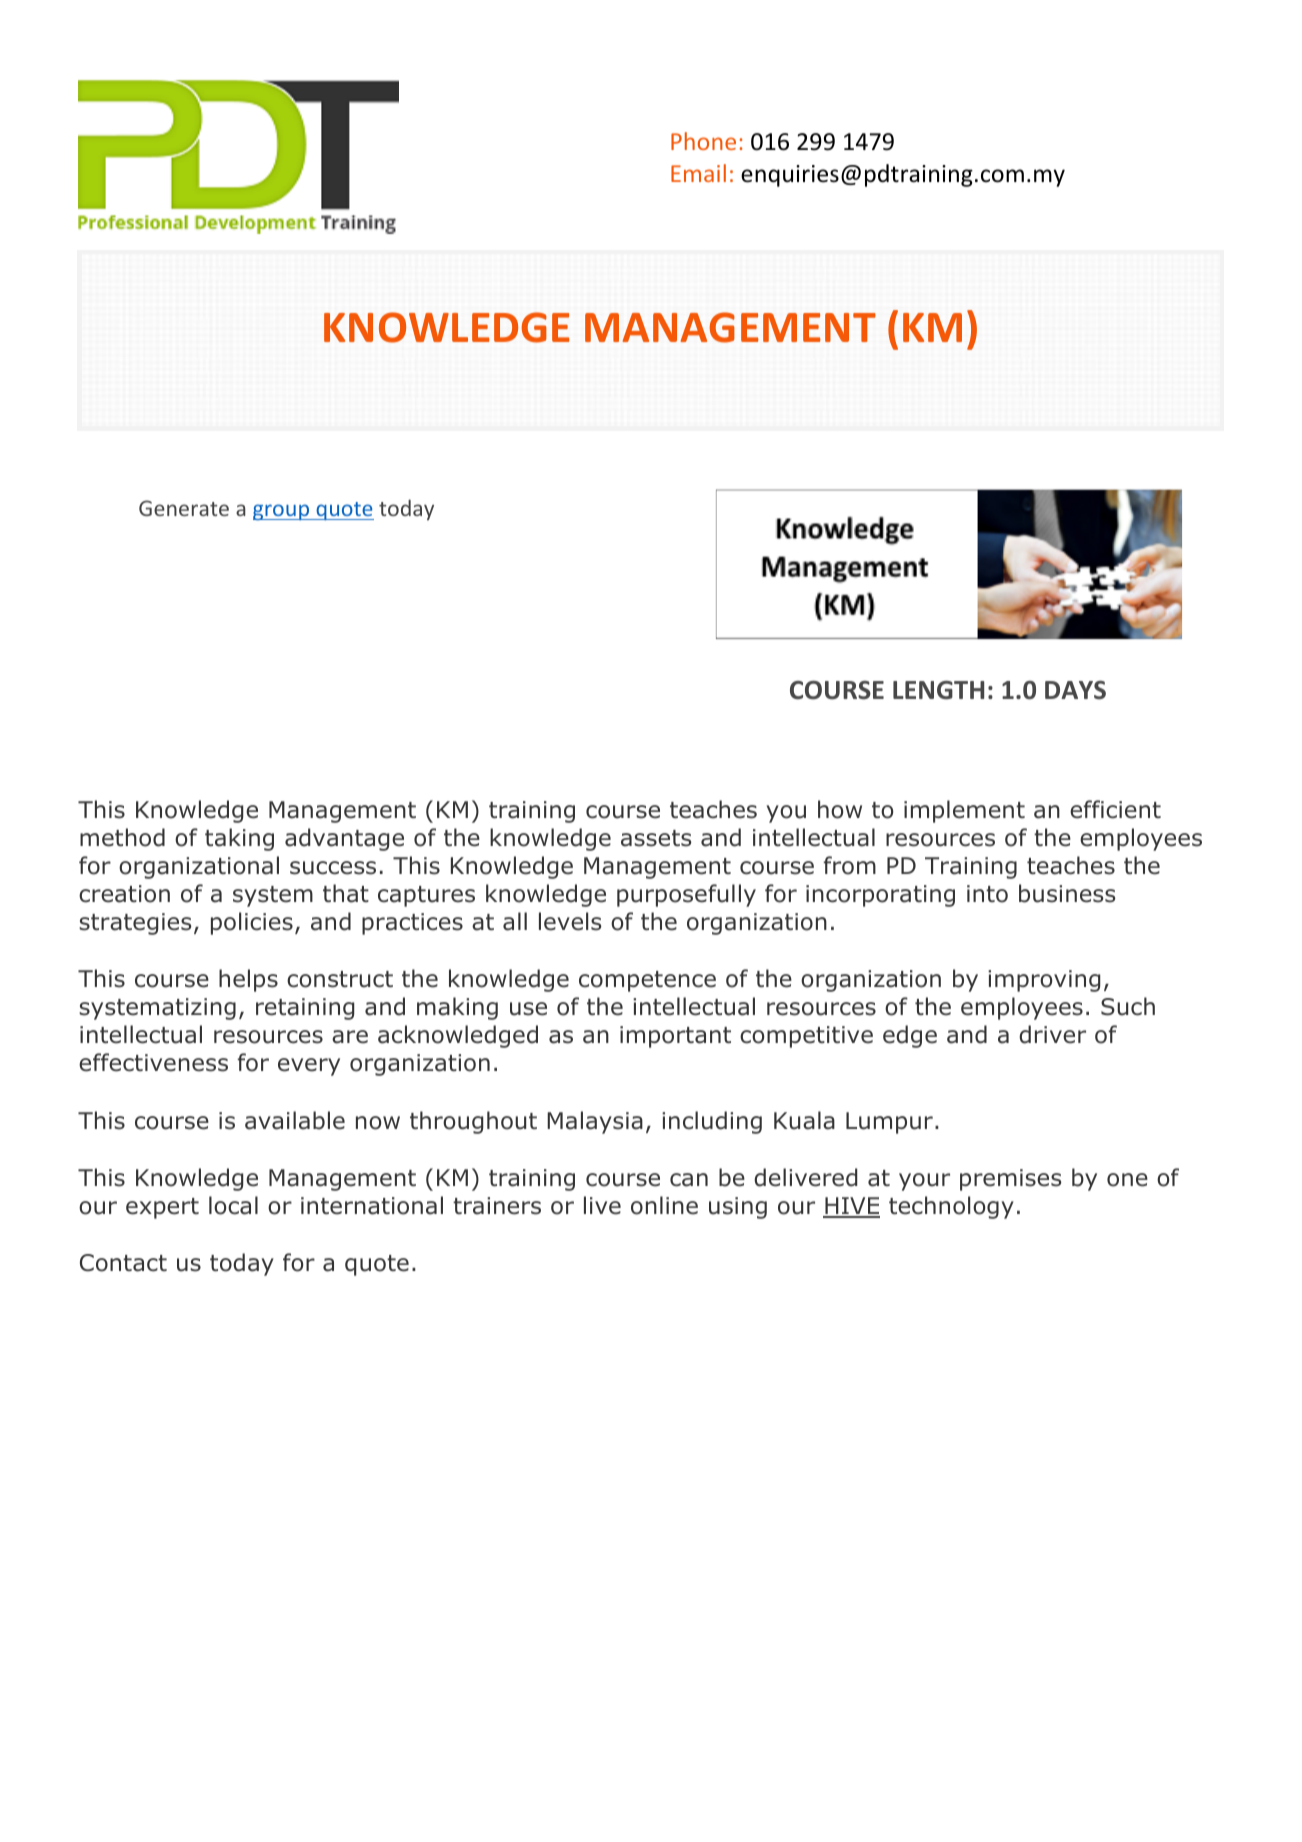 This document has height=1842, width=1302. I want to click on Generate, so click(184, 508).
